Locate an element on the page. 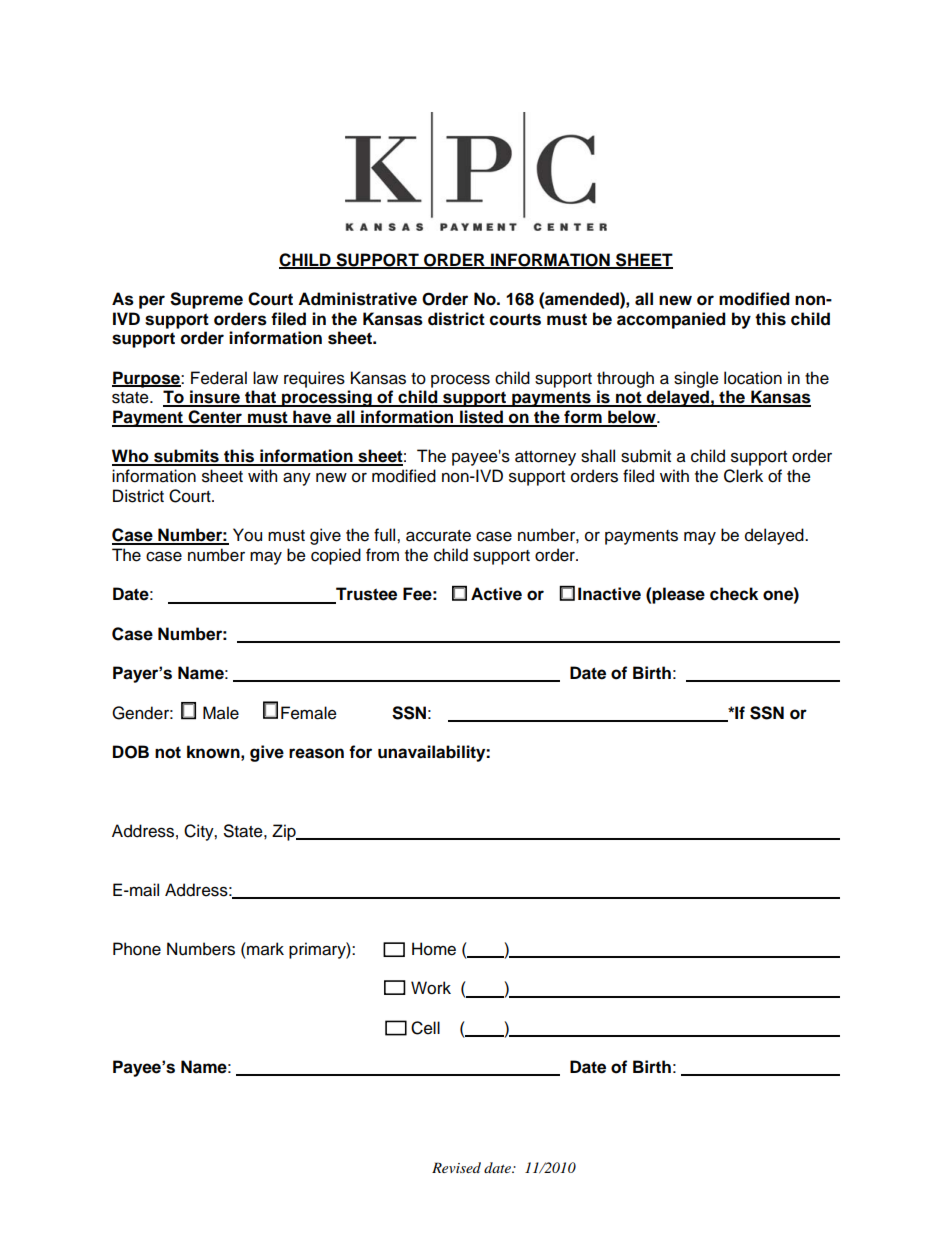 The image size is (952, 1233). accurate is located at coordinates (438, 536).
